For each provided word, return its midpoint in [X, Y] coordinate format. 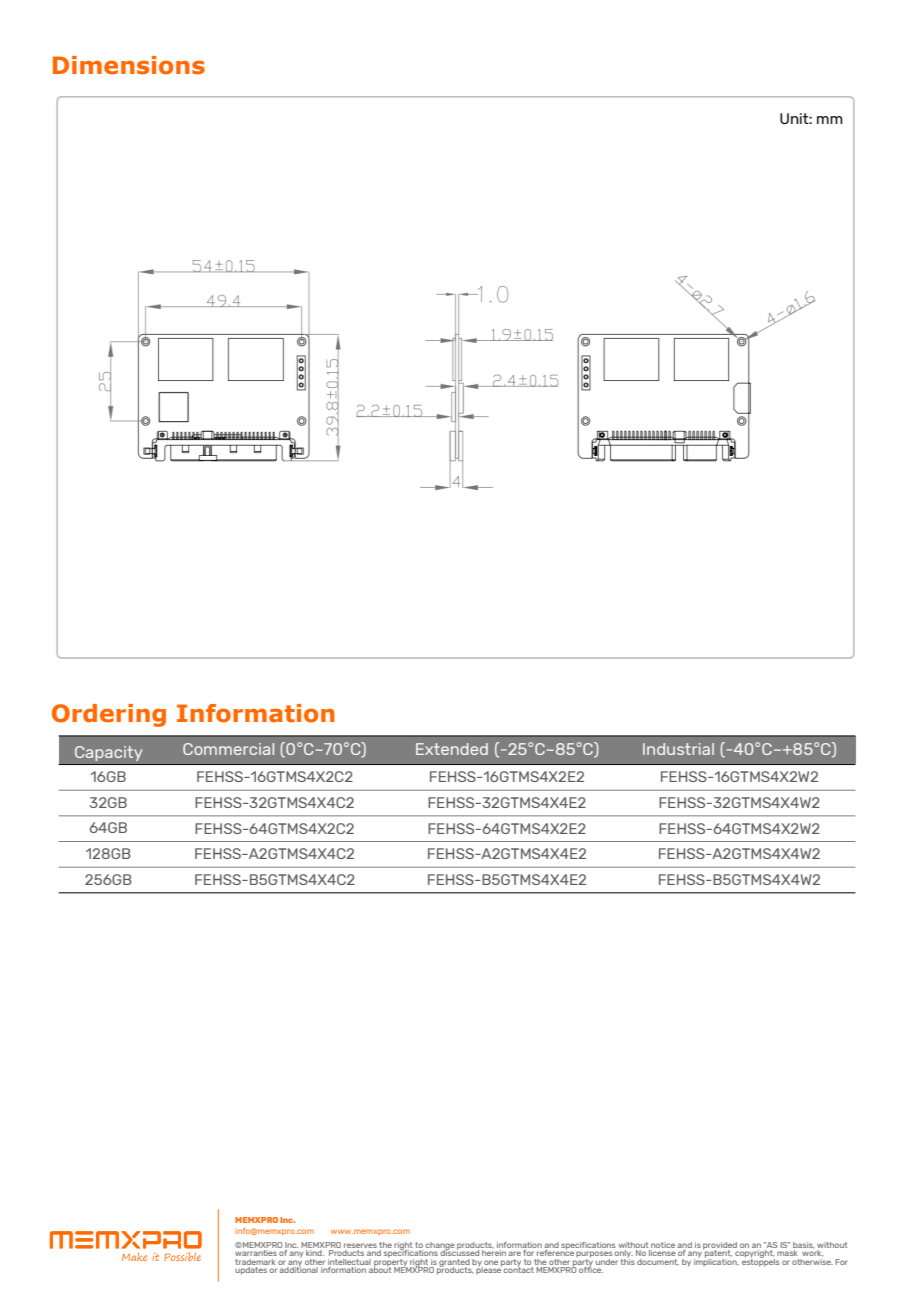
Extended [452, 749]
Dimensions [129, 65]
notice [663, 1245]
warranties [256, 1253]
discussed [460, 1252]
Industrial [678, 749]
